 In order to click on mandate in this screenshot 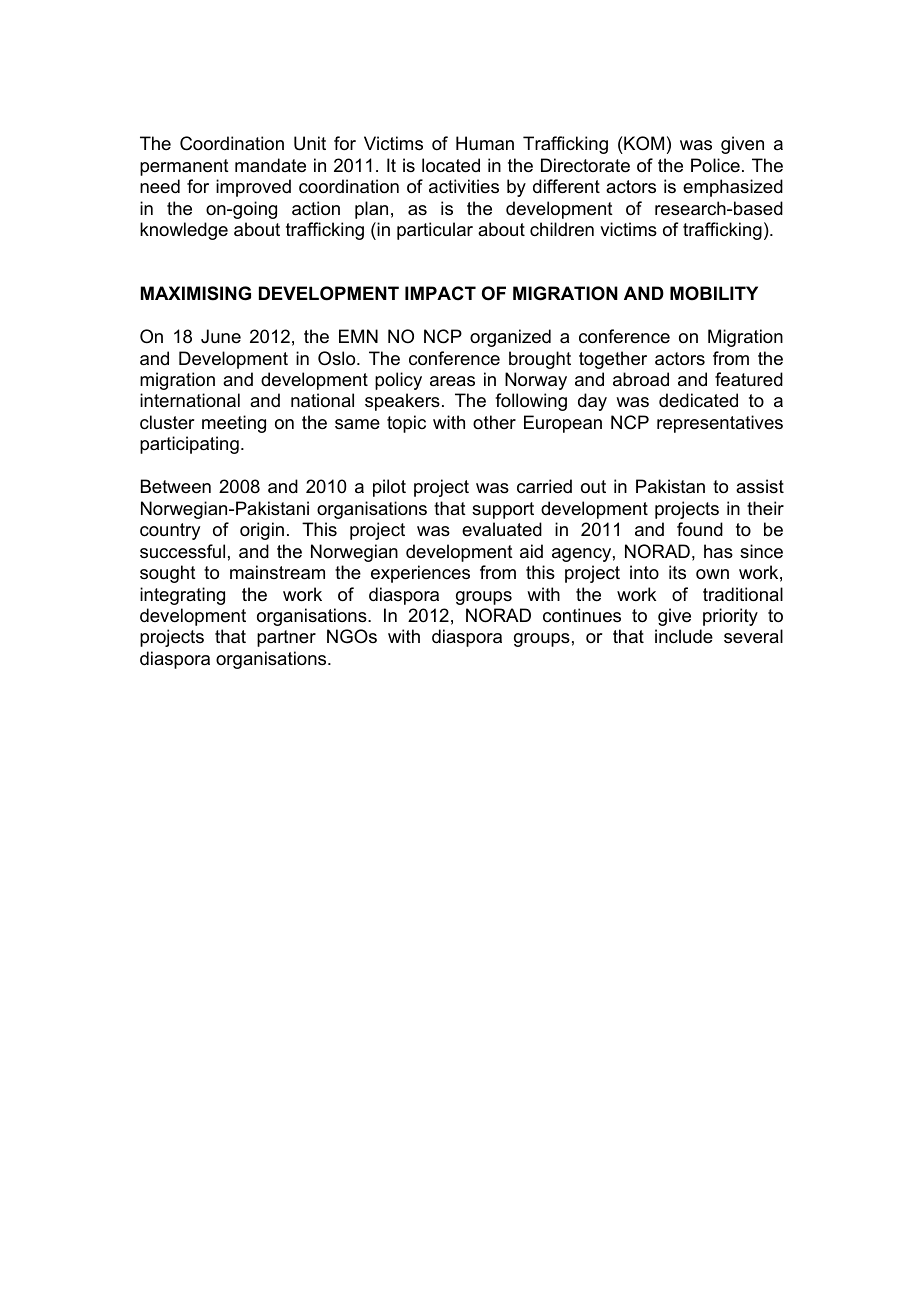, I will do `click(270, 165)`.
